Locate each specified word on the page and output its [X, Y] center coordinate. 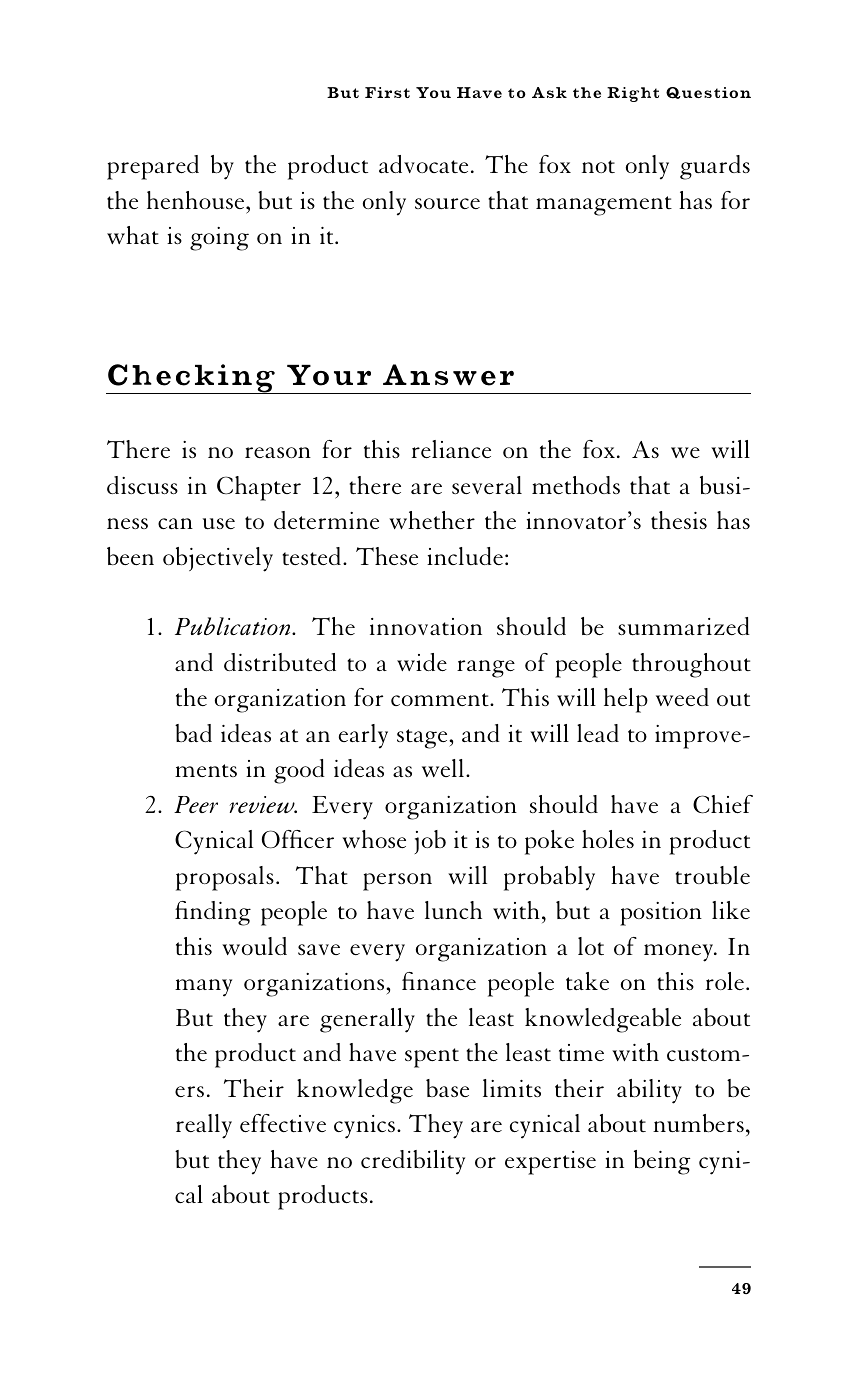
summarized [684, 626]
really [204, 1126]
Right [633, 94]
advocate [423, 164]
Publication [234, 626]
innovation [426, 626]
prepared [153, 167]
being [662, 1162]
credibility [413, 1162]
